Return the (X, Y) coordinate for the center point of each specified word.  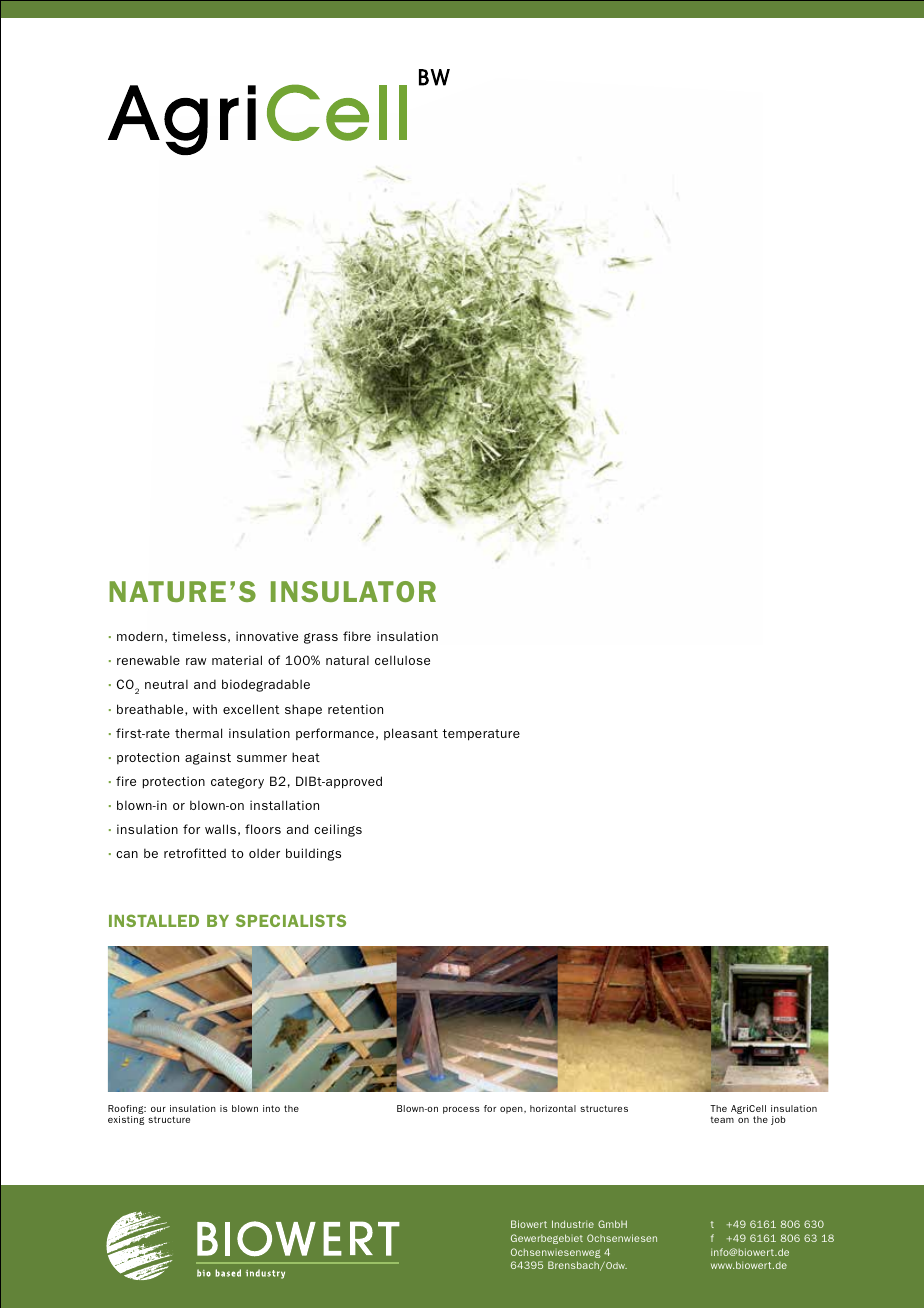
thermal (198, 733)
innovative (267, 636)
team (722, 1119)
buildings (313, 854)
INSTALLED (154, 920)
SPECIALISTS (291, 920)
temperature (481, 735)
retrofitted (195, 853)
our (158, 1109)
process (461, 1110)
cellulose (402, 660)
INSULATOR (353, 591)
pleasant (411, 734)
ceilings (338, 830)
